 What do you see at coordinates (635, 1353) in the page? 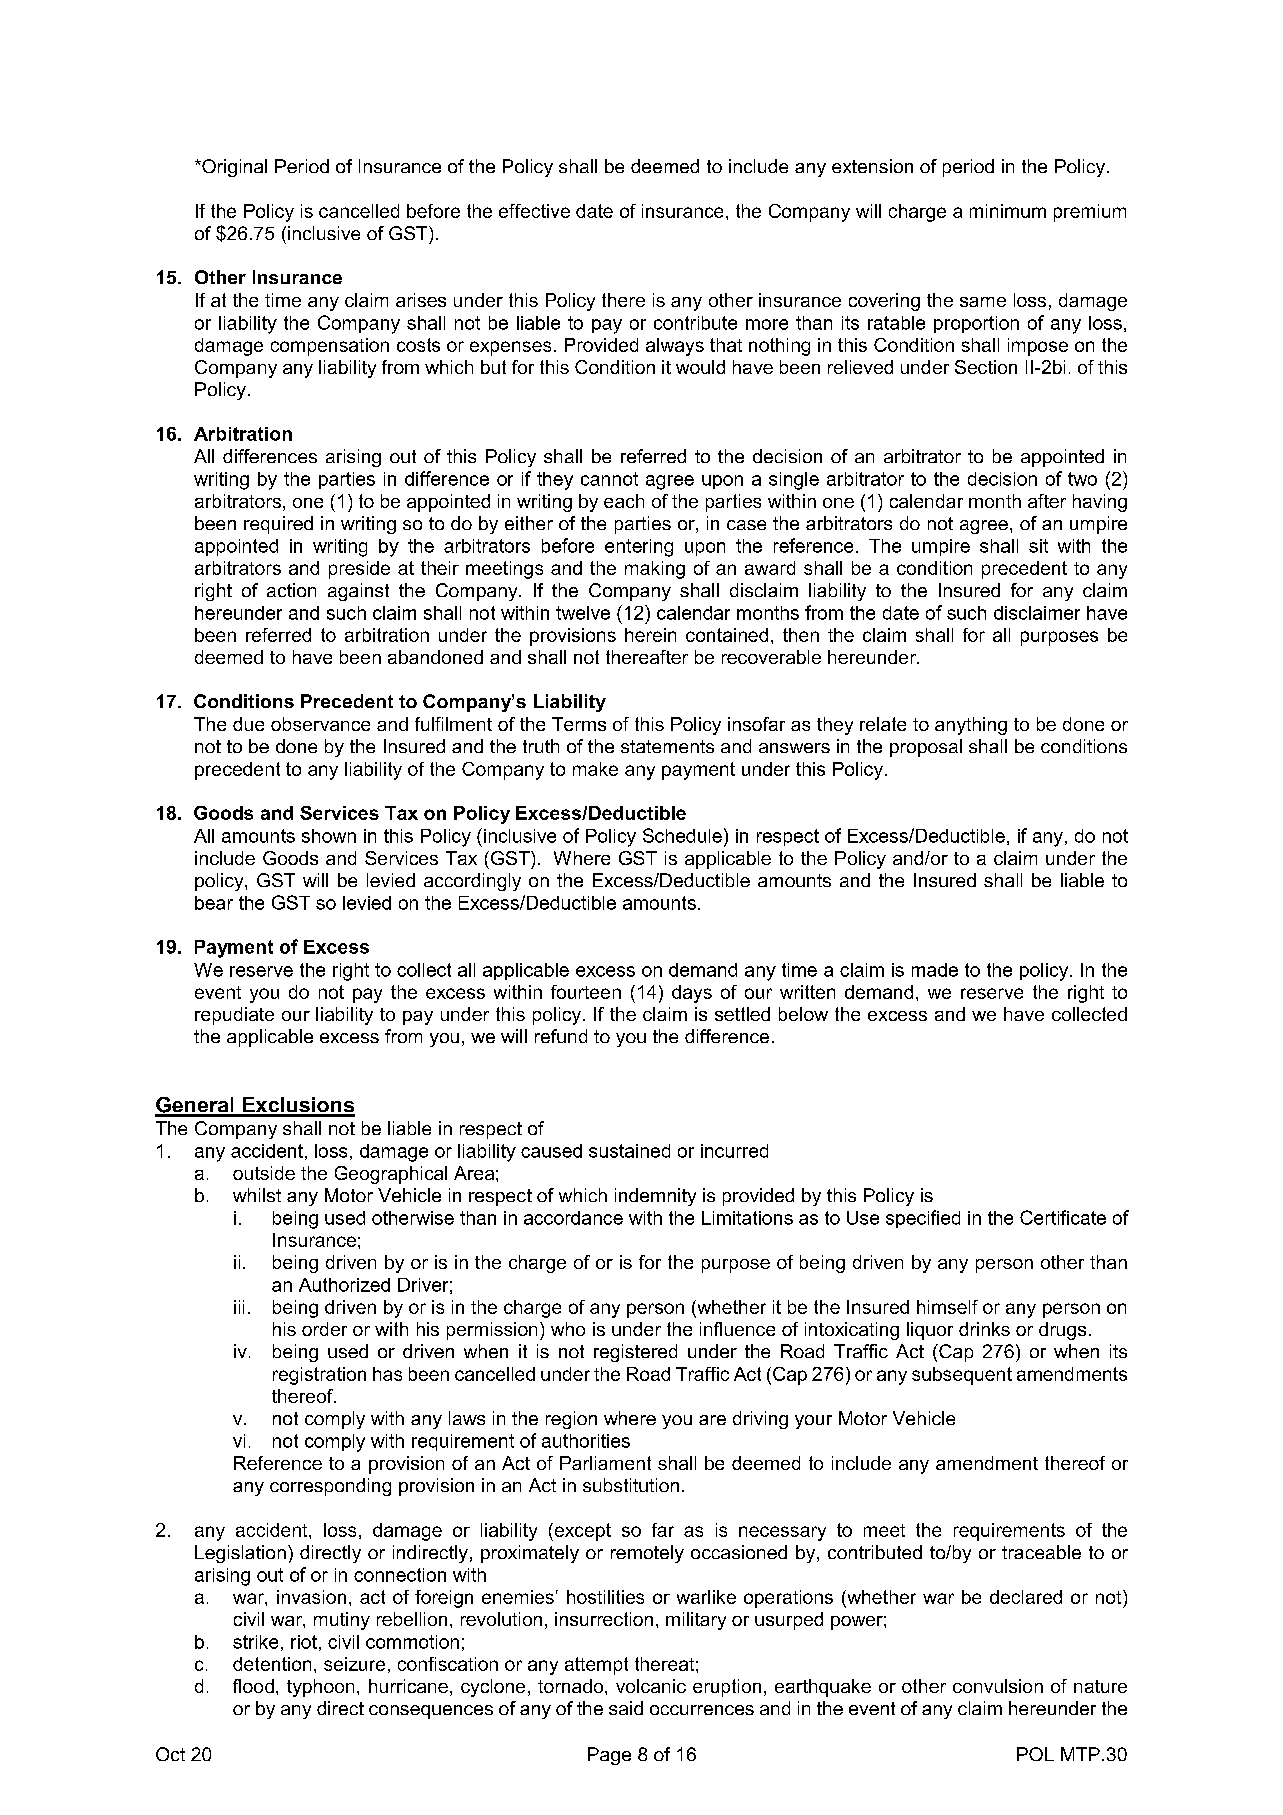
I see `registered` at bounding box center [635, 1353].
